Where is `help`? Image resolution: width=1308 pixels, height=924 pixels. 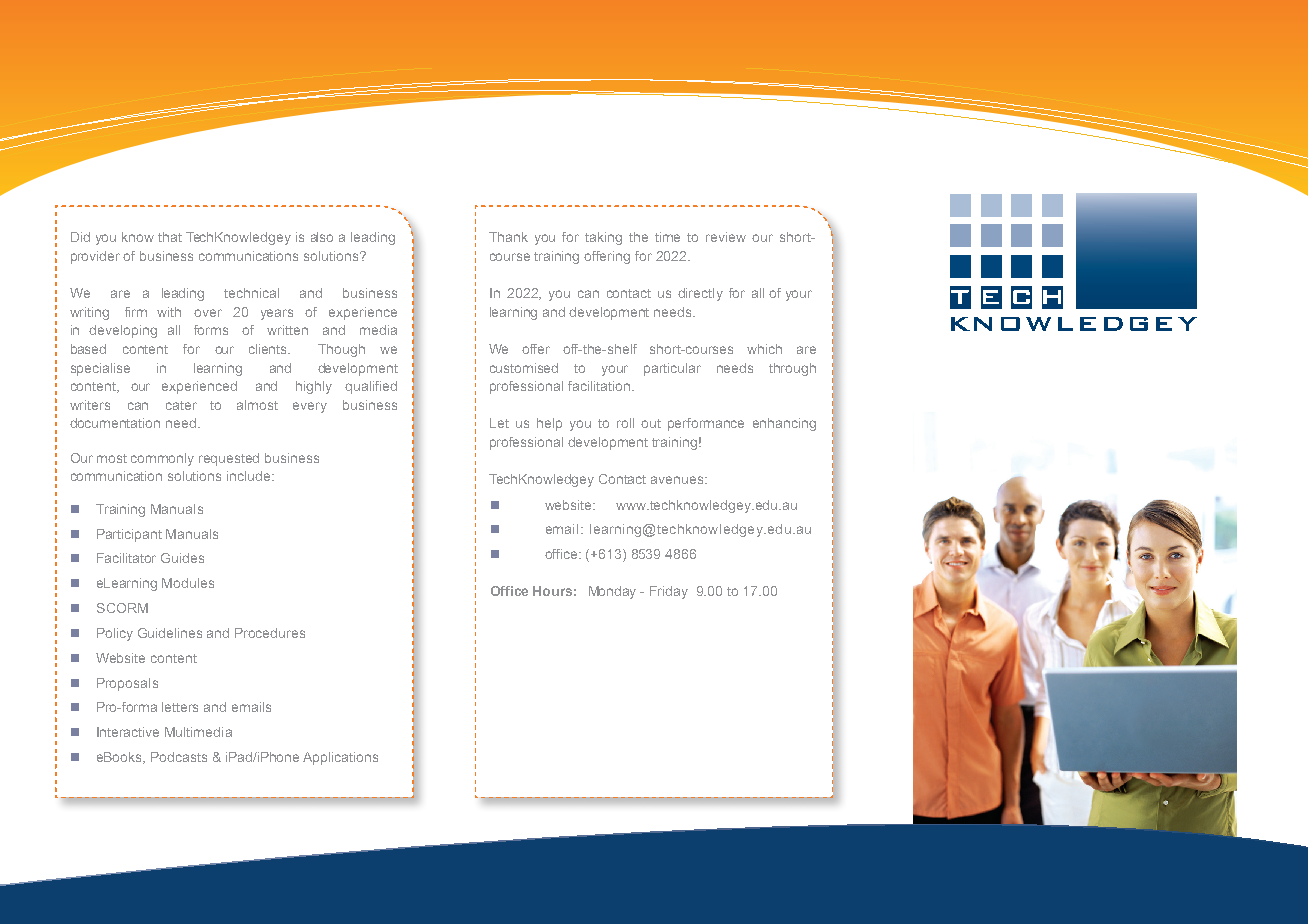
help is located at coordinates (549, 424).
